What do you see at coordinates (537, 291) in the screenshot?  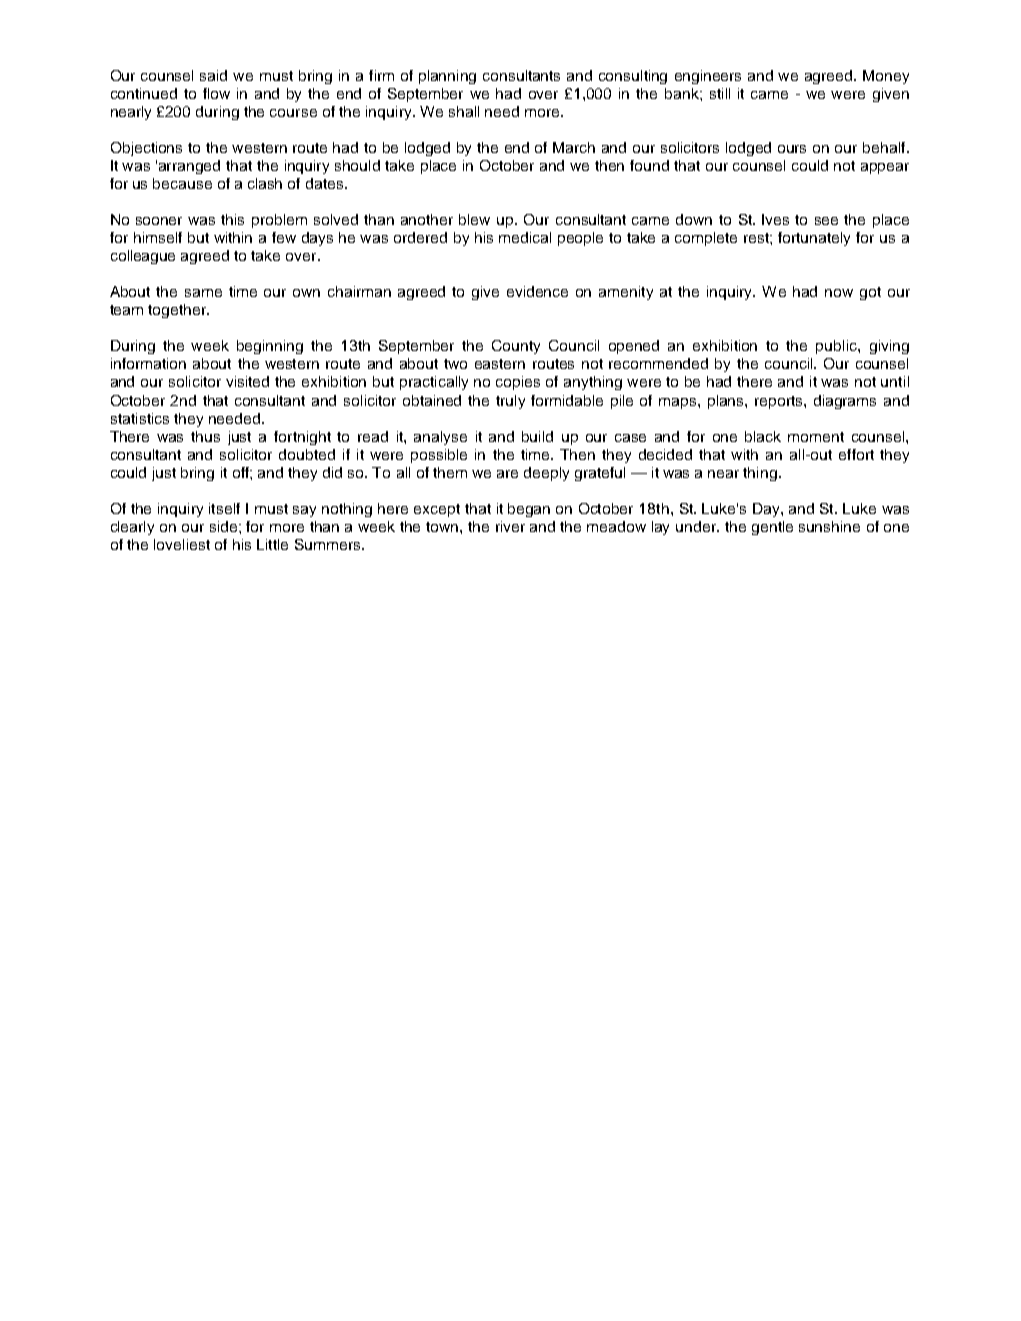 I see `evidence` at bounding box center [537, 291].
